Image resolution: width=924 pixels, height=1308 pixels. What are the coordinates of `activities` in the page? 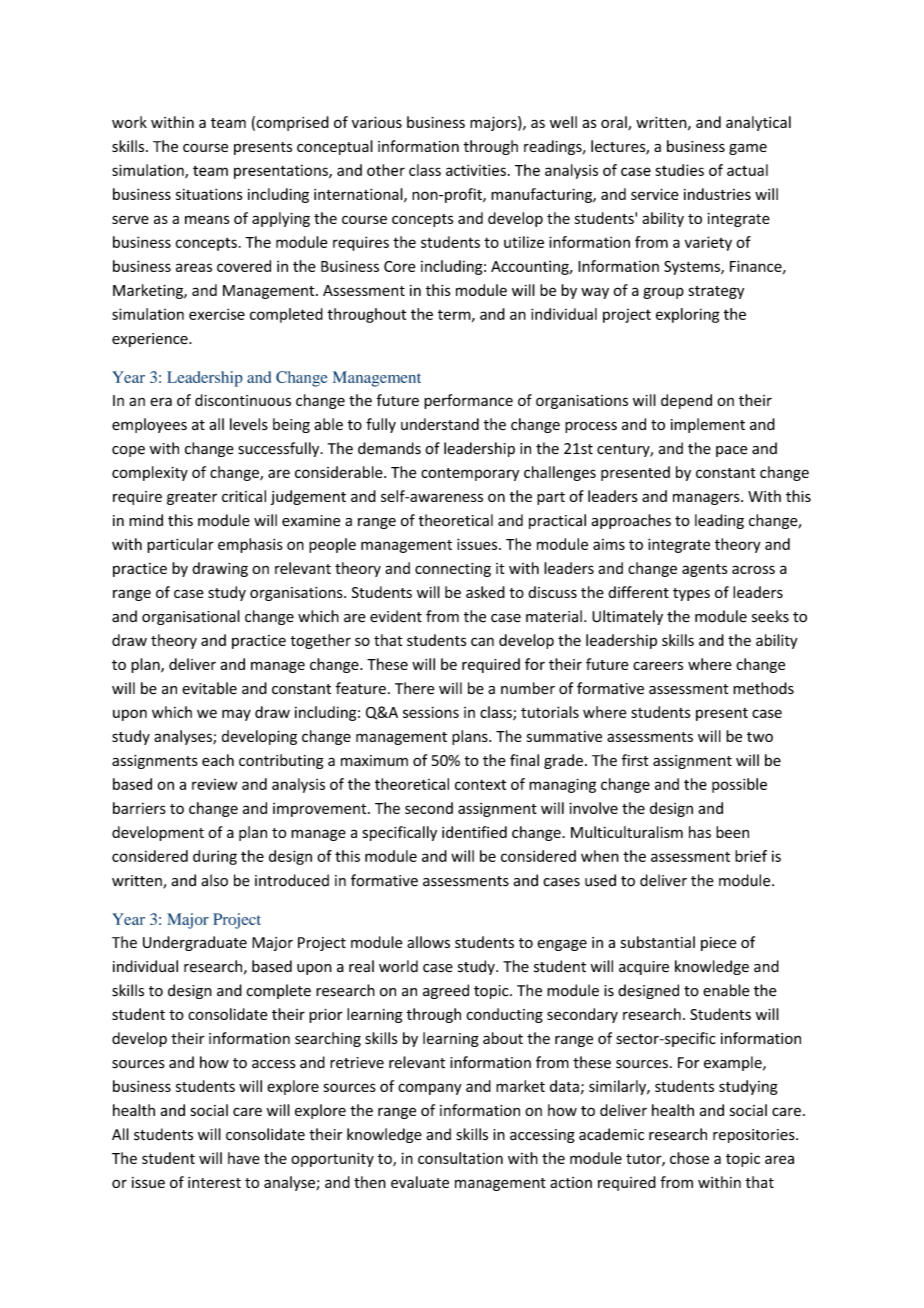 It's located at (476, 170).
